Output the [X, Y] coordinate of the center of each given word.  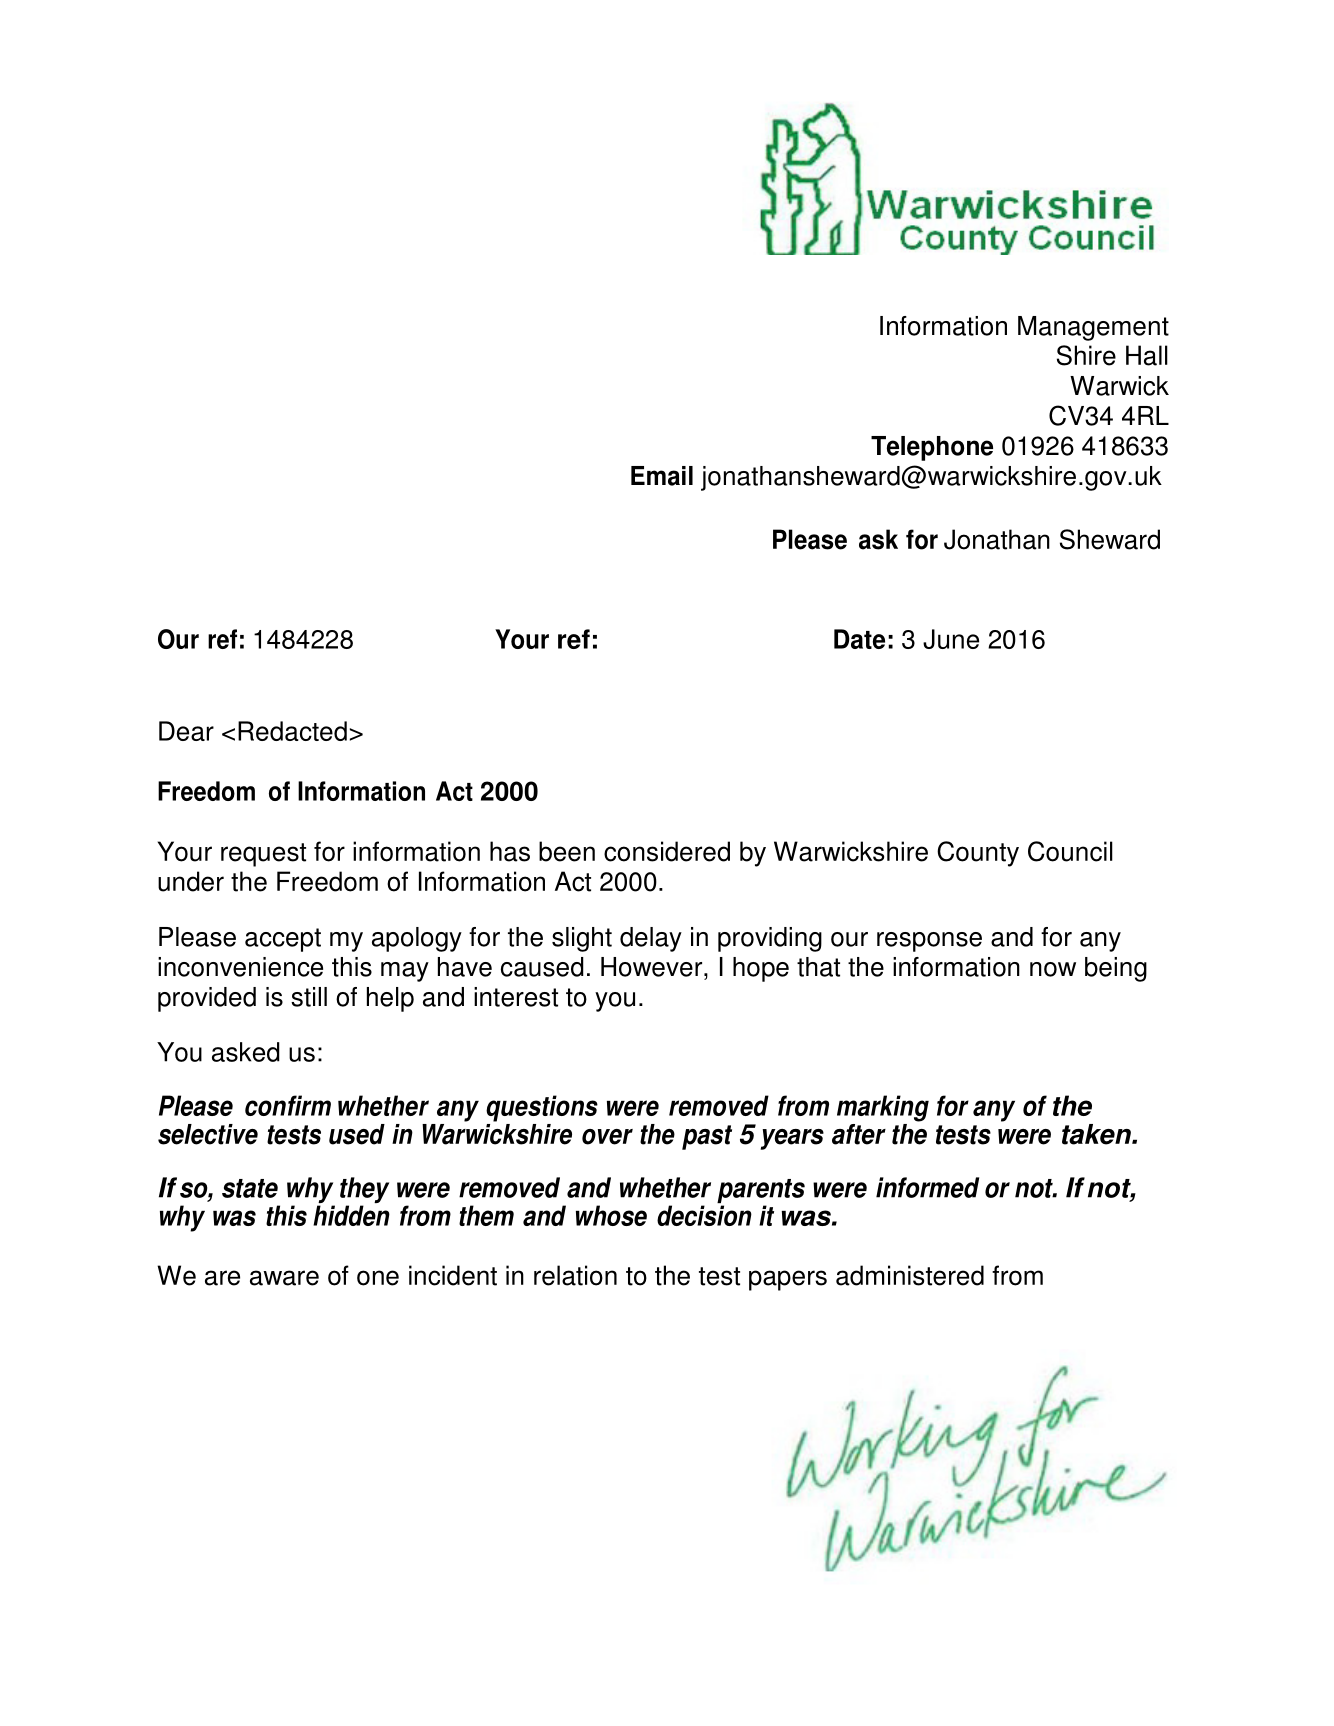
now [1053, 969]
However [653, 967]
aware [284, 1278]
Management [1093, 328]
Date [859, 639]
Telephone [932, 448]
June [951, 639]
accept [283, 940]
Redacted [292, 731]
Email [662, 476]
